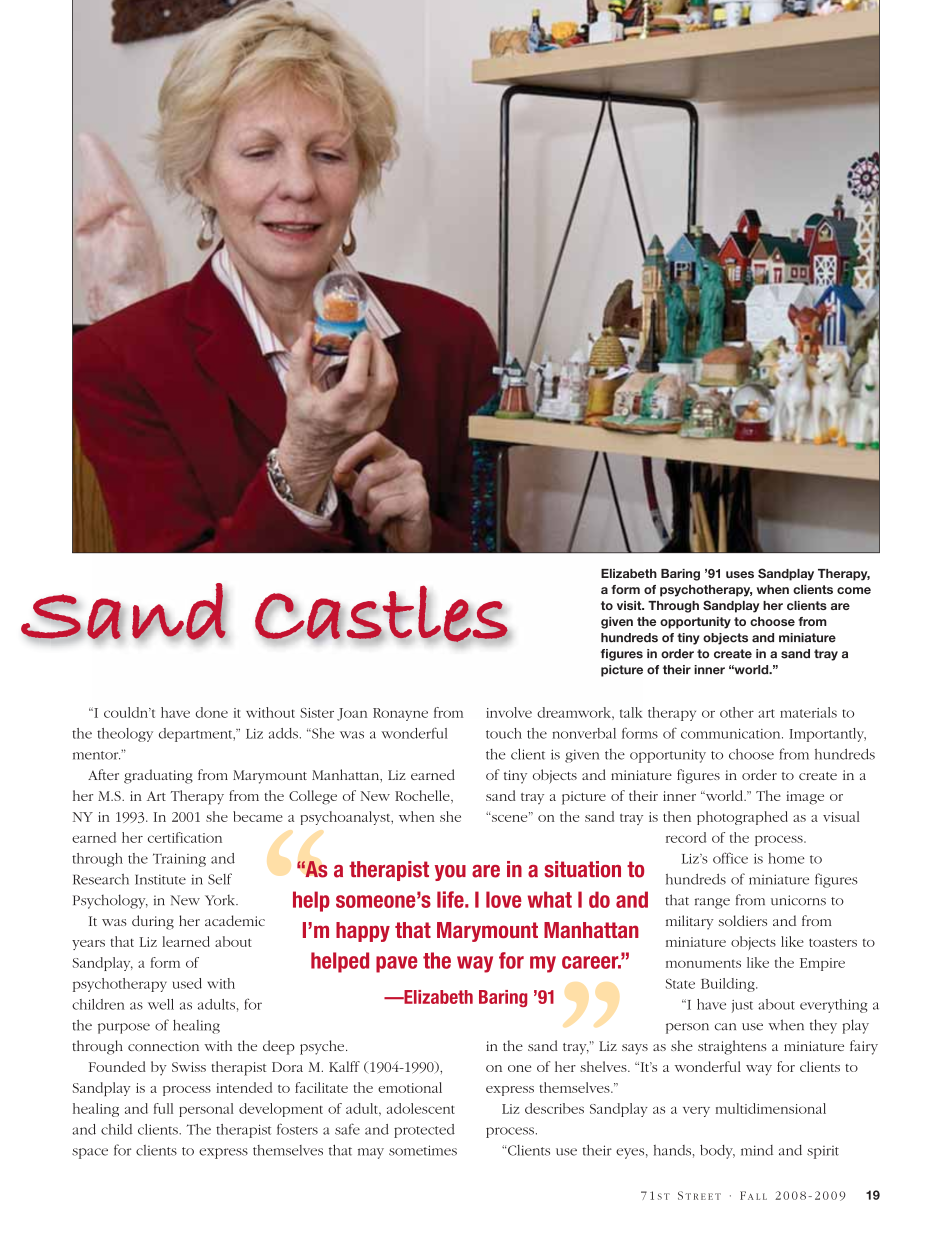 Image resolution: width=952 pixels, height=1241 pixels. What do you see at coordinates (740, 574) in the image?
I see `uses` at bounding box center [740, 574].
